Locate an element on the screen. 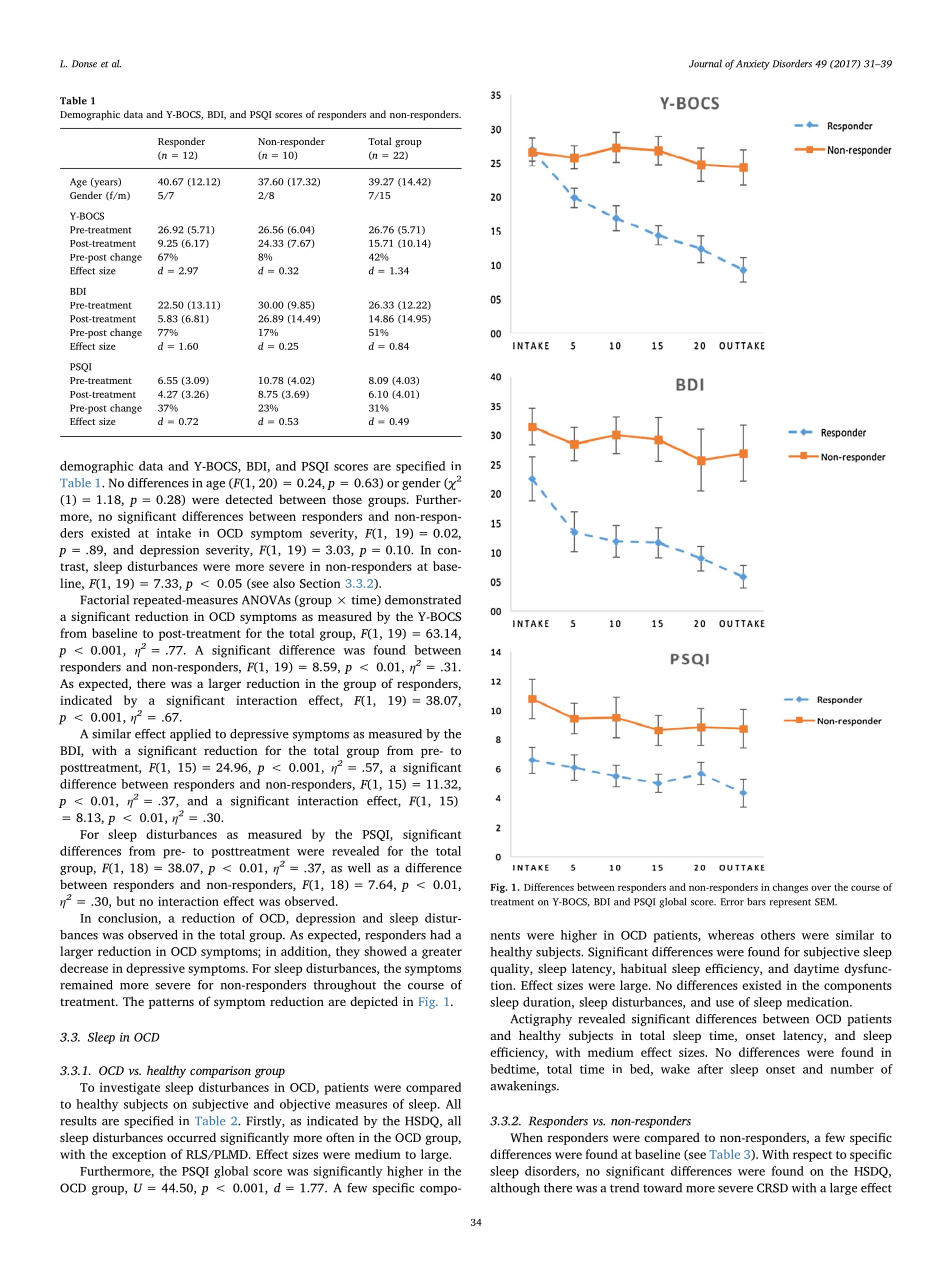 The image size is (952, 1270). occurred is located at coordinates (191, 1137).
